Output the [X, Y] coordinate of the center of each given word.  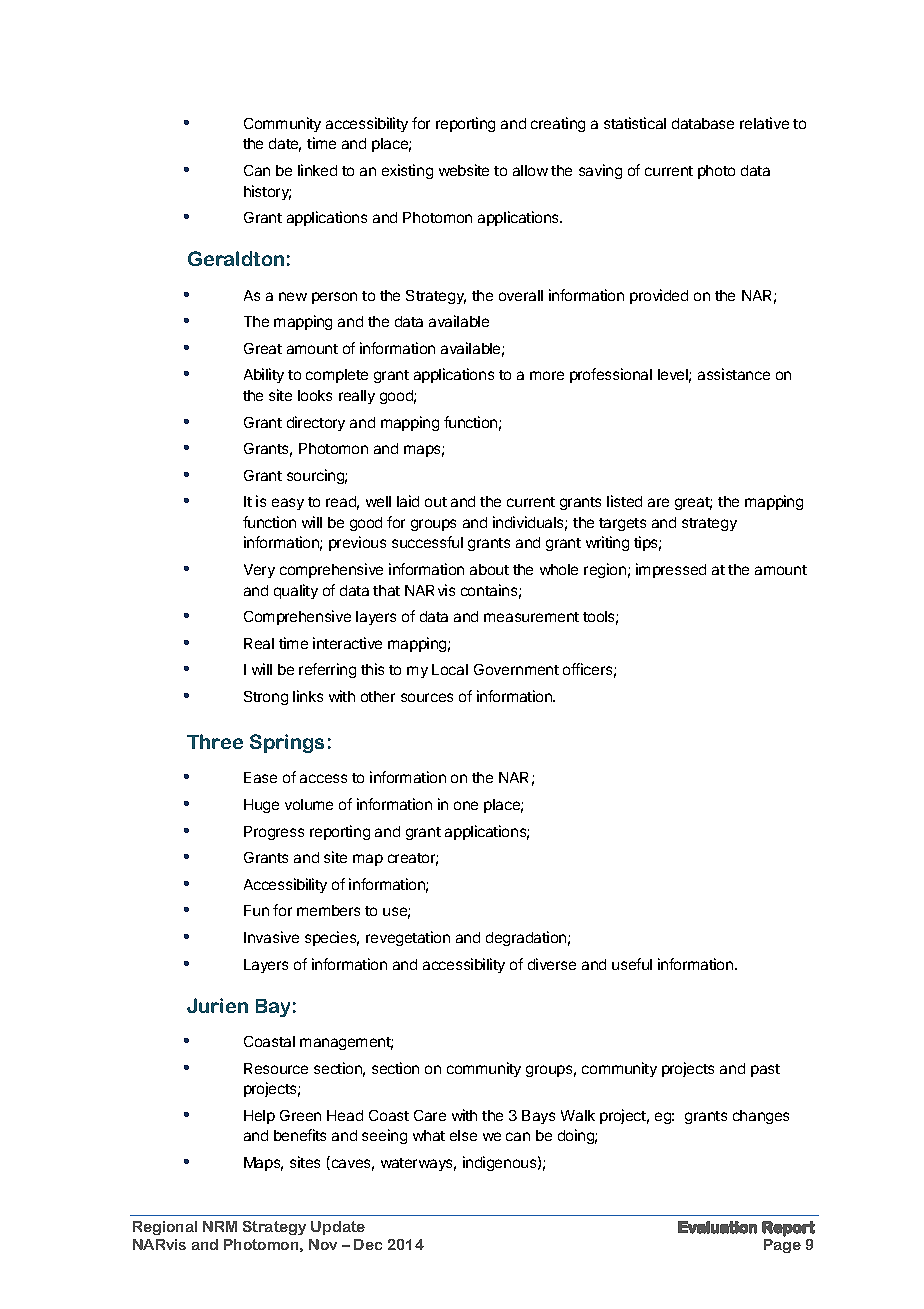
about [489, 569]
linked [317, 170]
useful [632, 964]
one [466, 805]
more [547, 375]
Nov [323, 1244]
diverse [552, 964]
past [765, 1070]
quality [296, 591]
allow [530, 170]
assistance [734, 374]
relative [764, 123]
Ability [264, 375]
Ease [260, 777]
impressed [671, 570]
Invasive [271, 937]
